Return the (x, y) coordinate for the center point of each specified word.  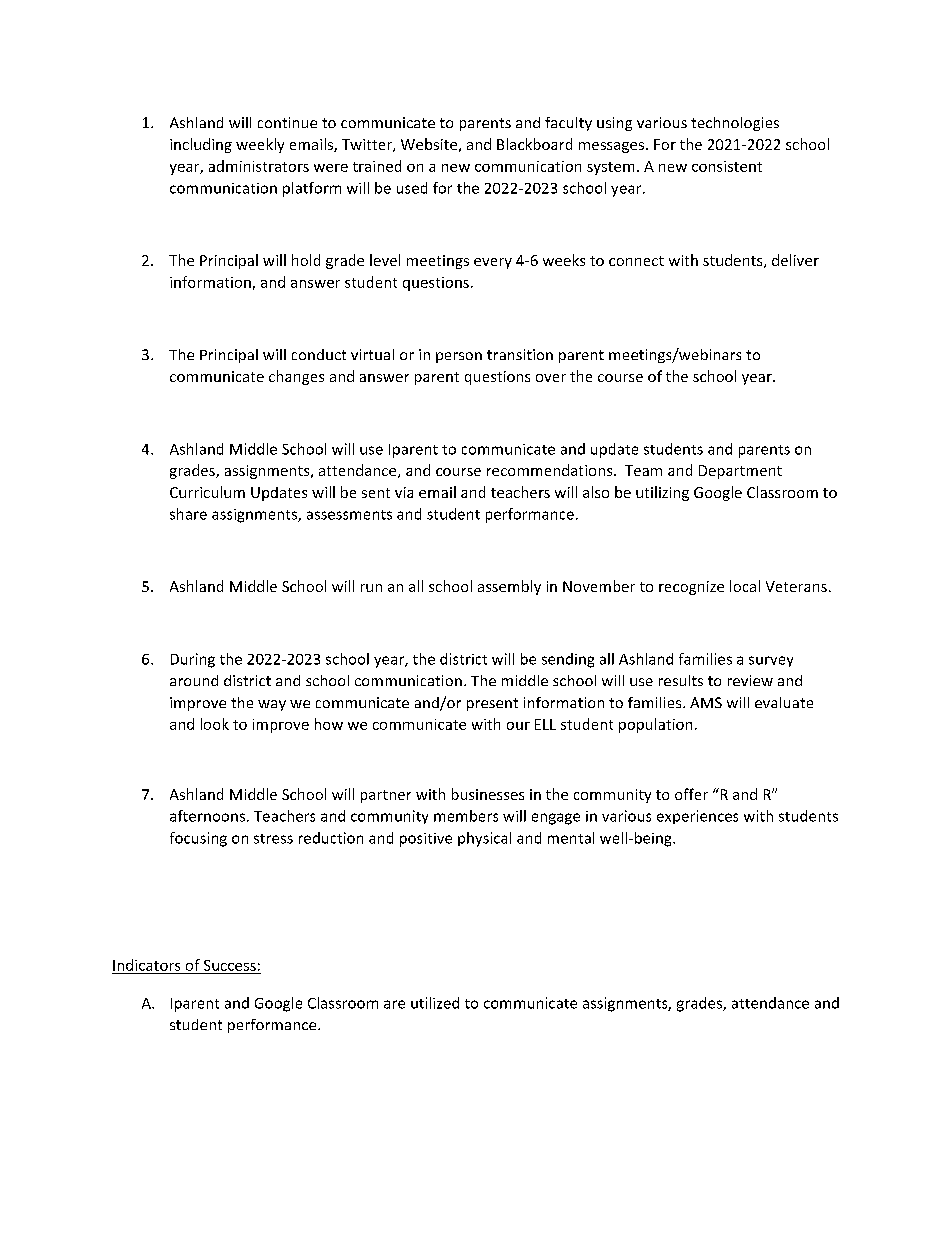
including (201, 145)
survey (771, 661)
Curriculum (207, 492)
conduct (319, 354)
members (466, 816)
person (459, 357)
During (193, 660)
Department (740, 472)
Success (230, 965)
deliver (795, 260)
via (404, 492)
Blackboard (534, 144)
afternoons (207, 816)
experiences (697, 817)
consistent (727, 166)
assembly (509, 587)
